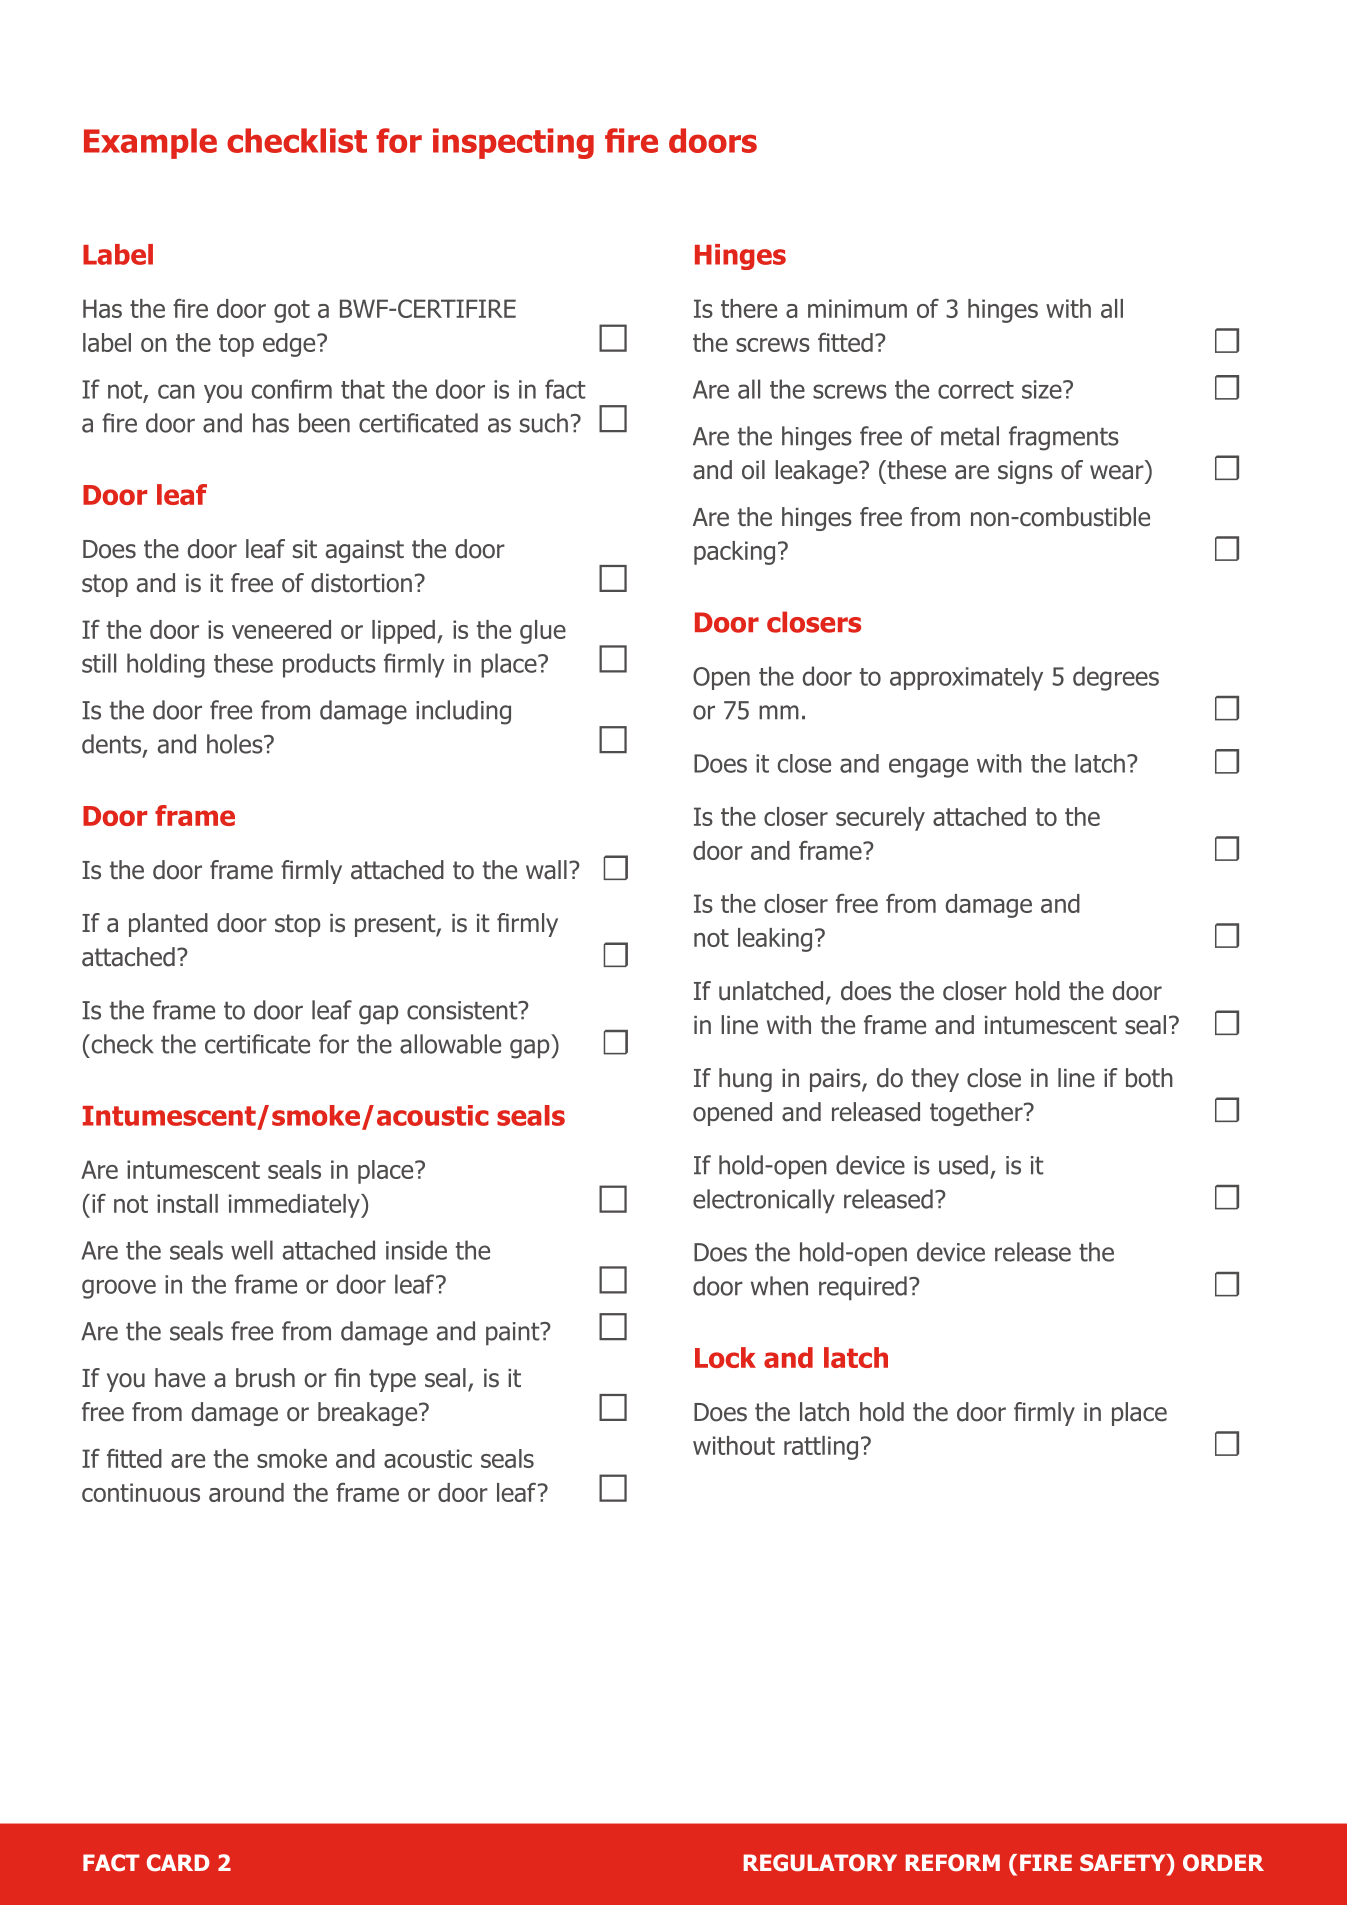 The height and width of the image is (1905, 1347). What do you see at coordinates (779, 1286) in the image?
I see `when` at bounding box center [779, 1286].
